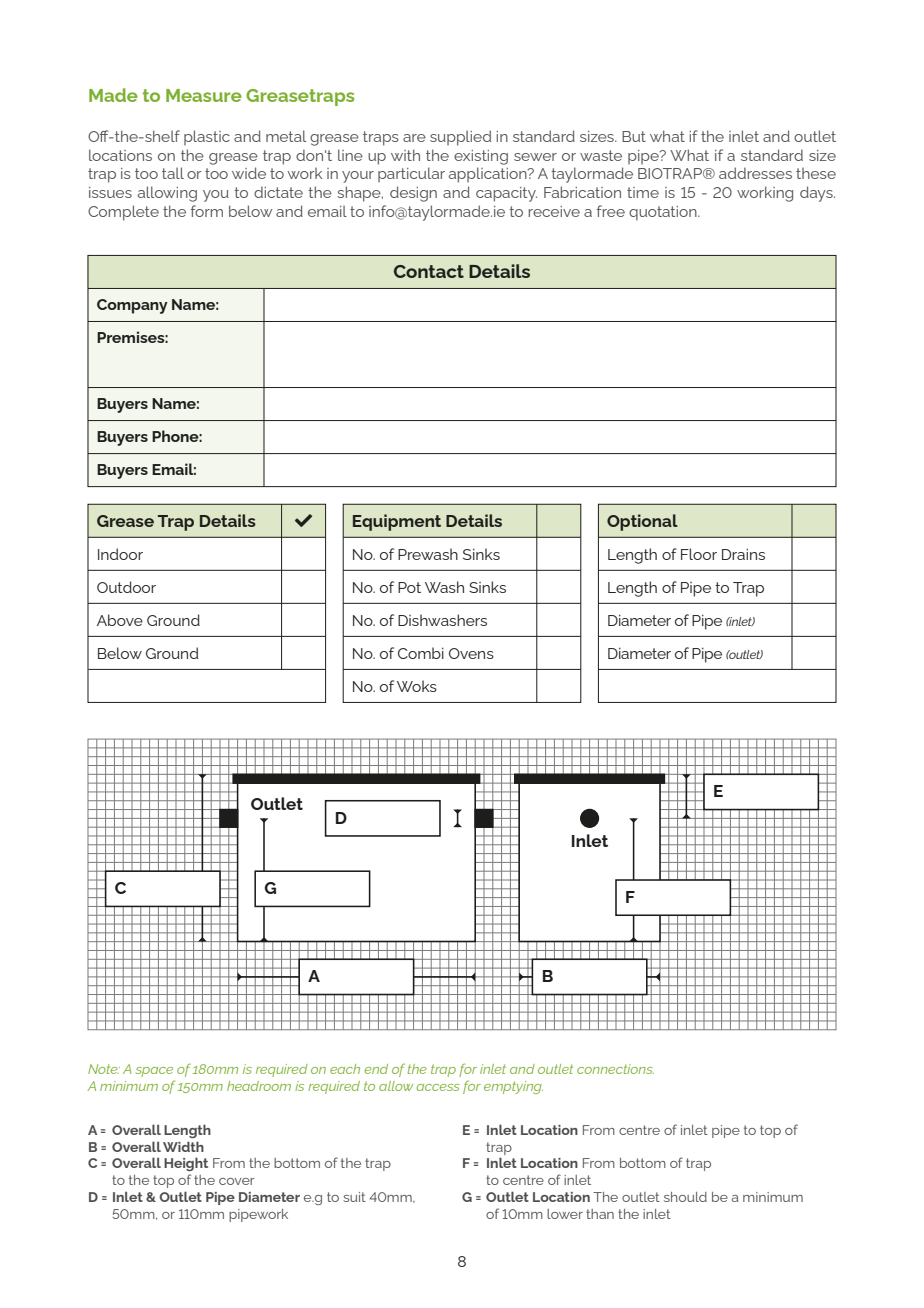 The width and height of the image is (924, 1308). Describe the element at coordinates (471, 653) in the image. I see `Ovens` at that location.
